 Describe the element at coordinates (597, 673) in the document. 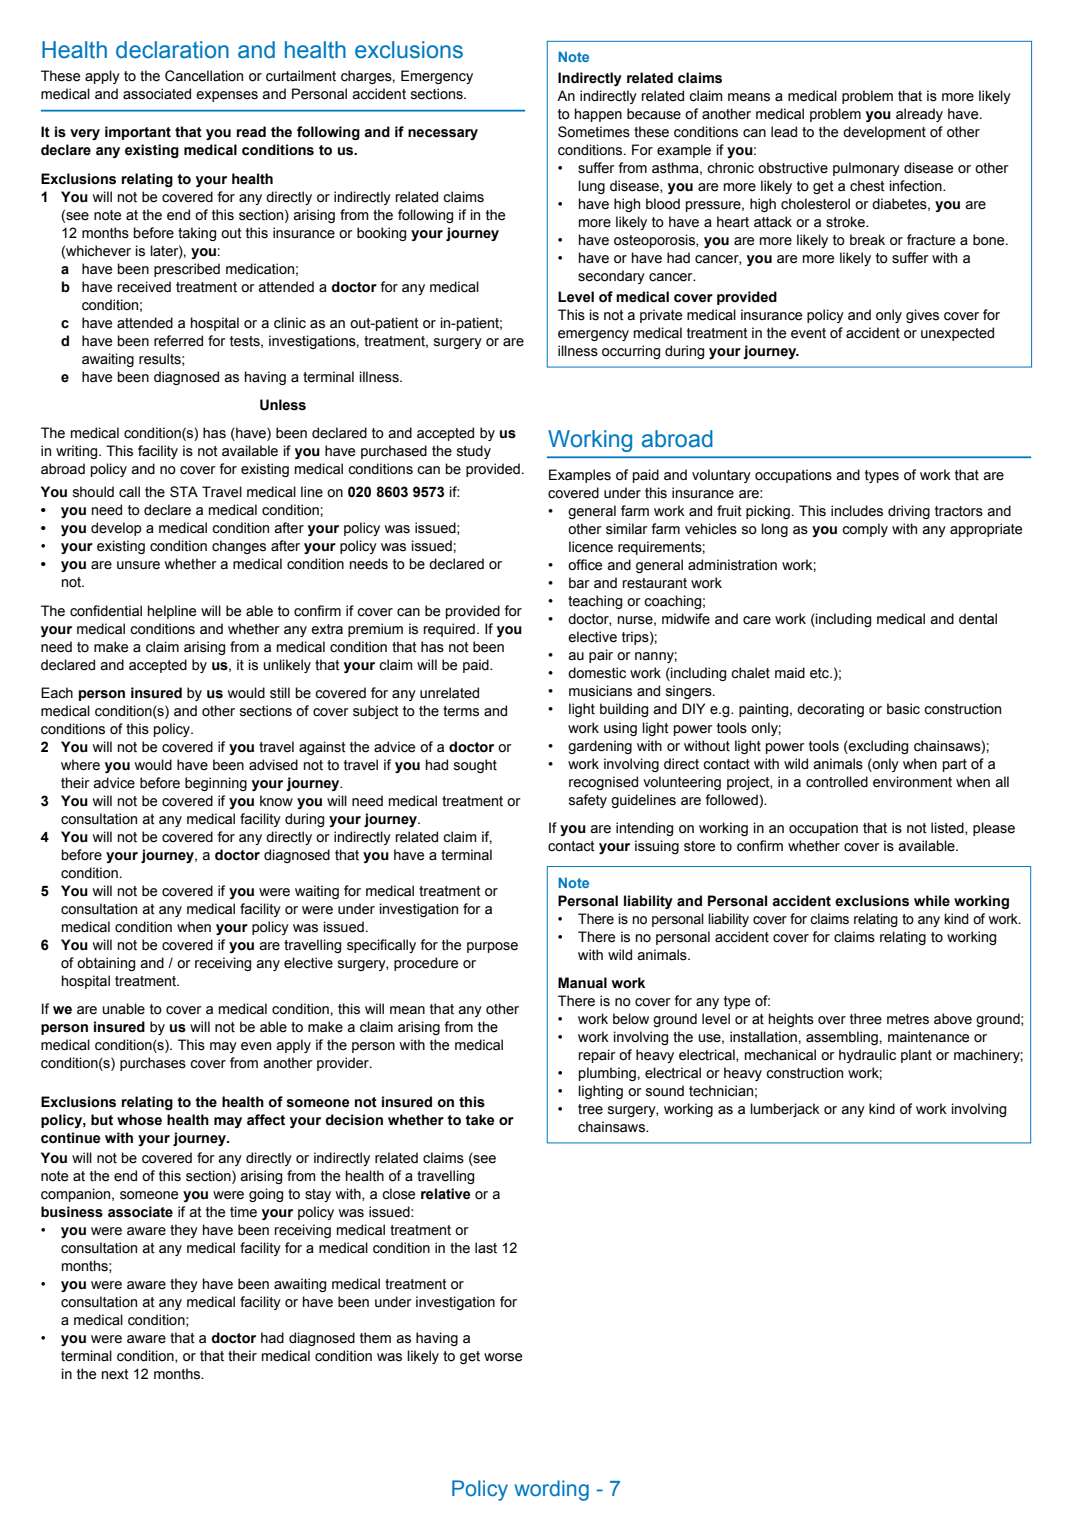

I see `domestic` at that location.
